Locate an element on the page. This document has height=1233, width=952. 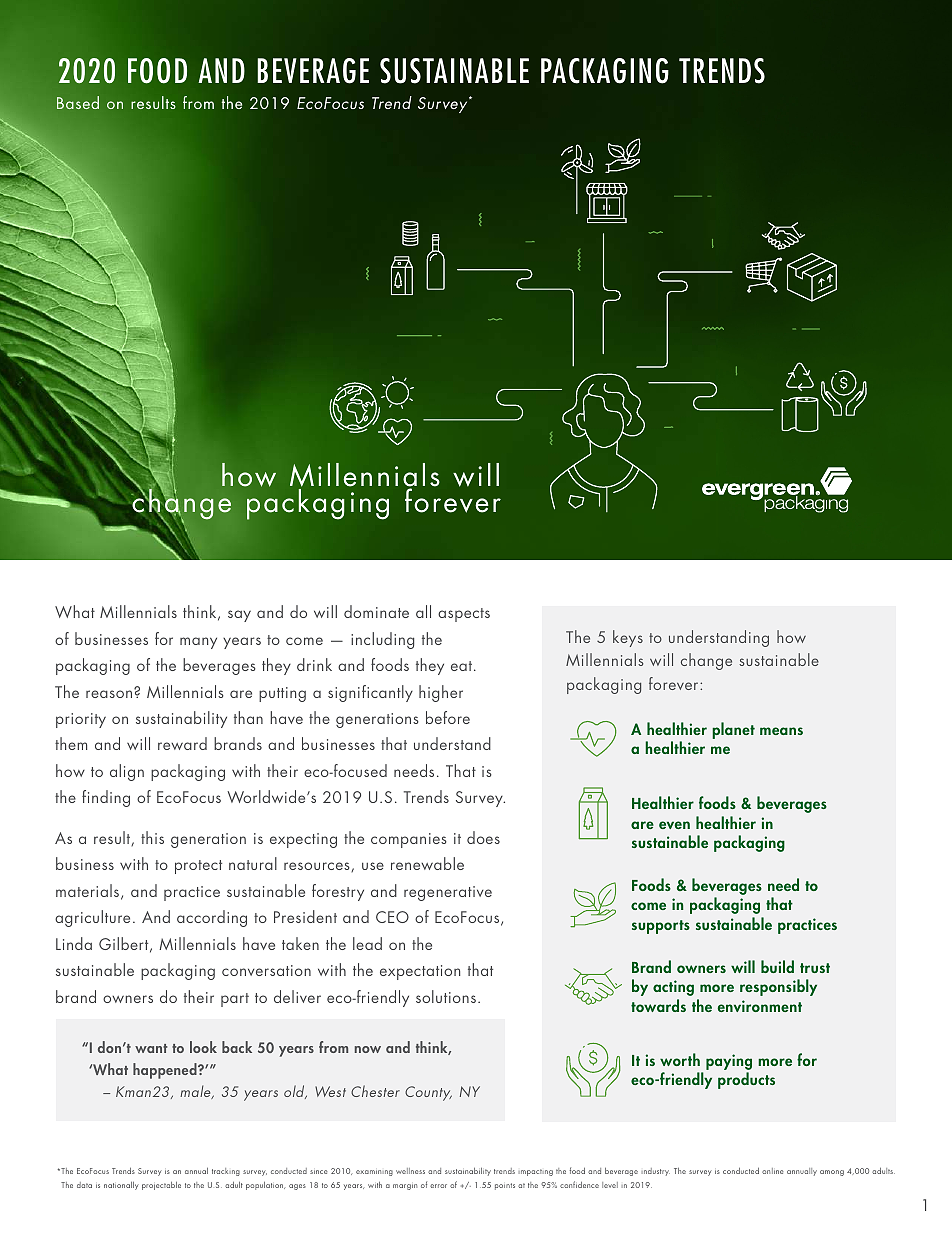
nationally is located at coordinates (121, 1186).
